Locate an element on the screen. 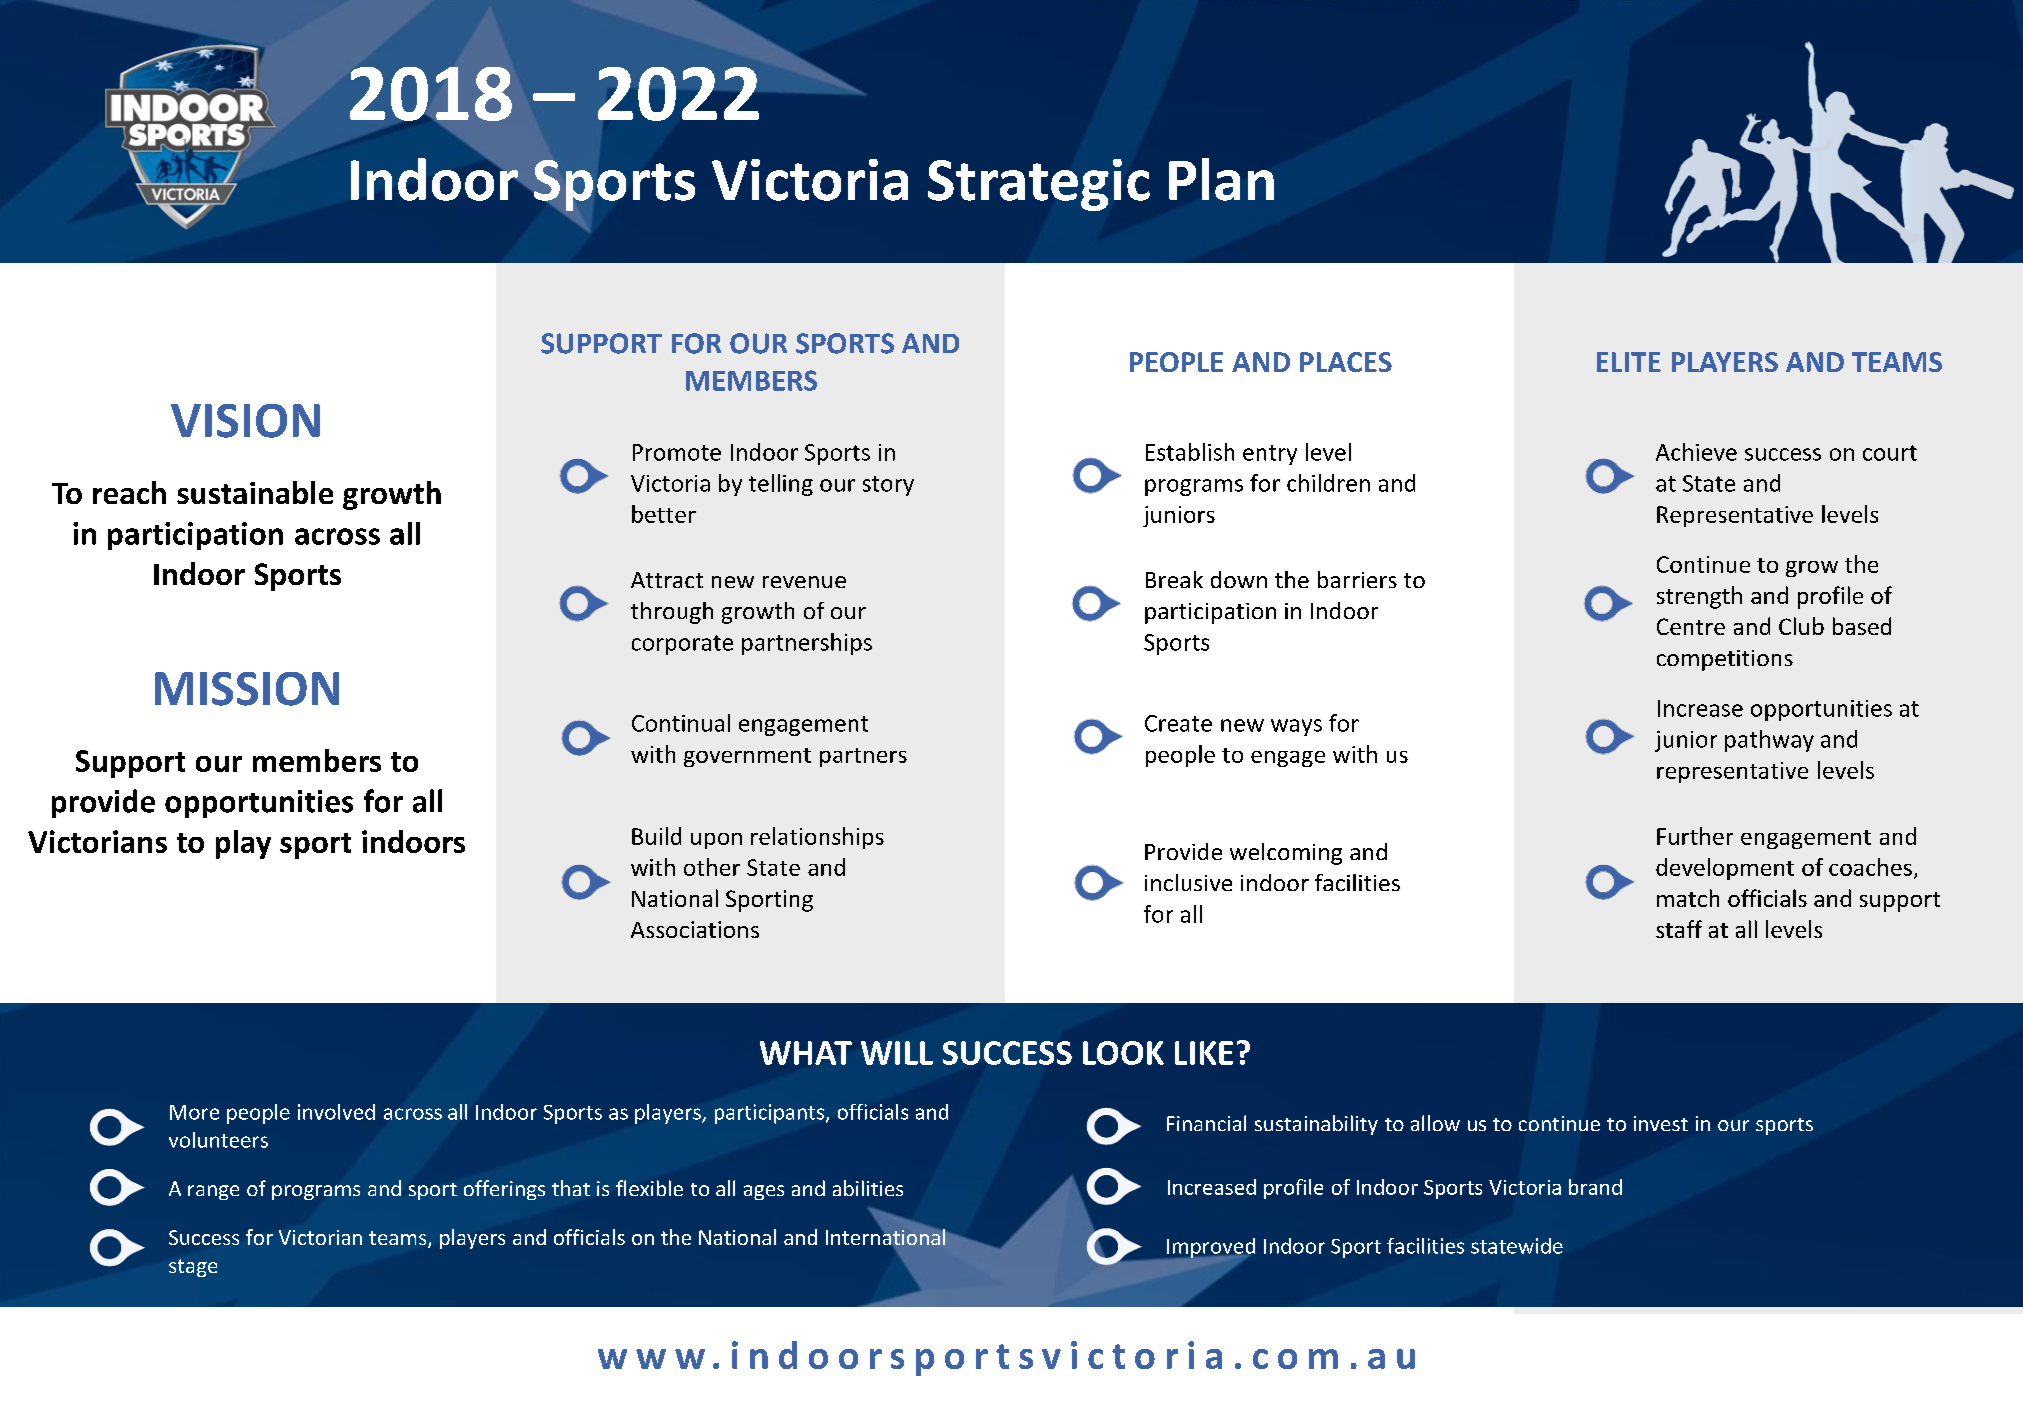  sustainable is located at coordinates (255, 492).
